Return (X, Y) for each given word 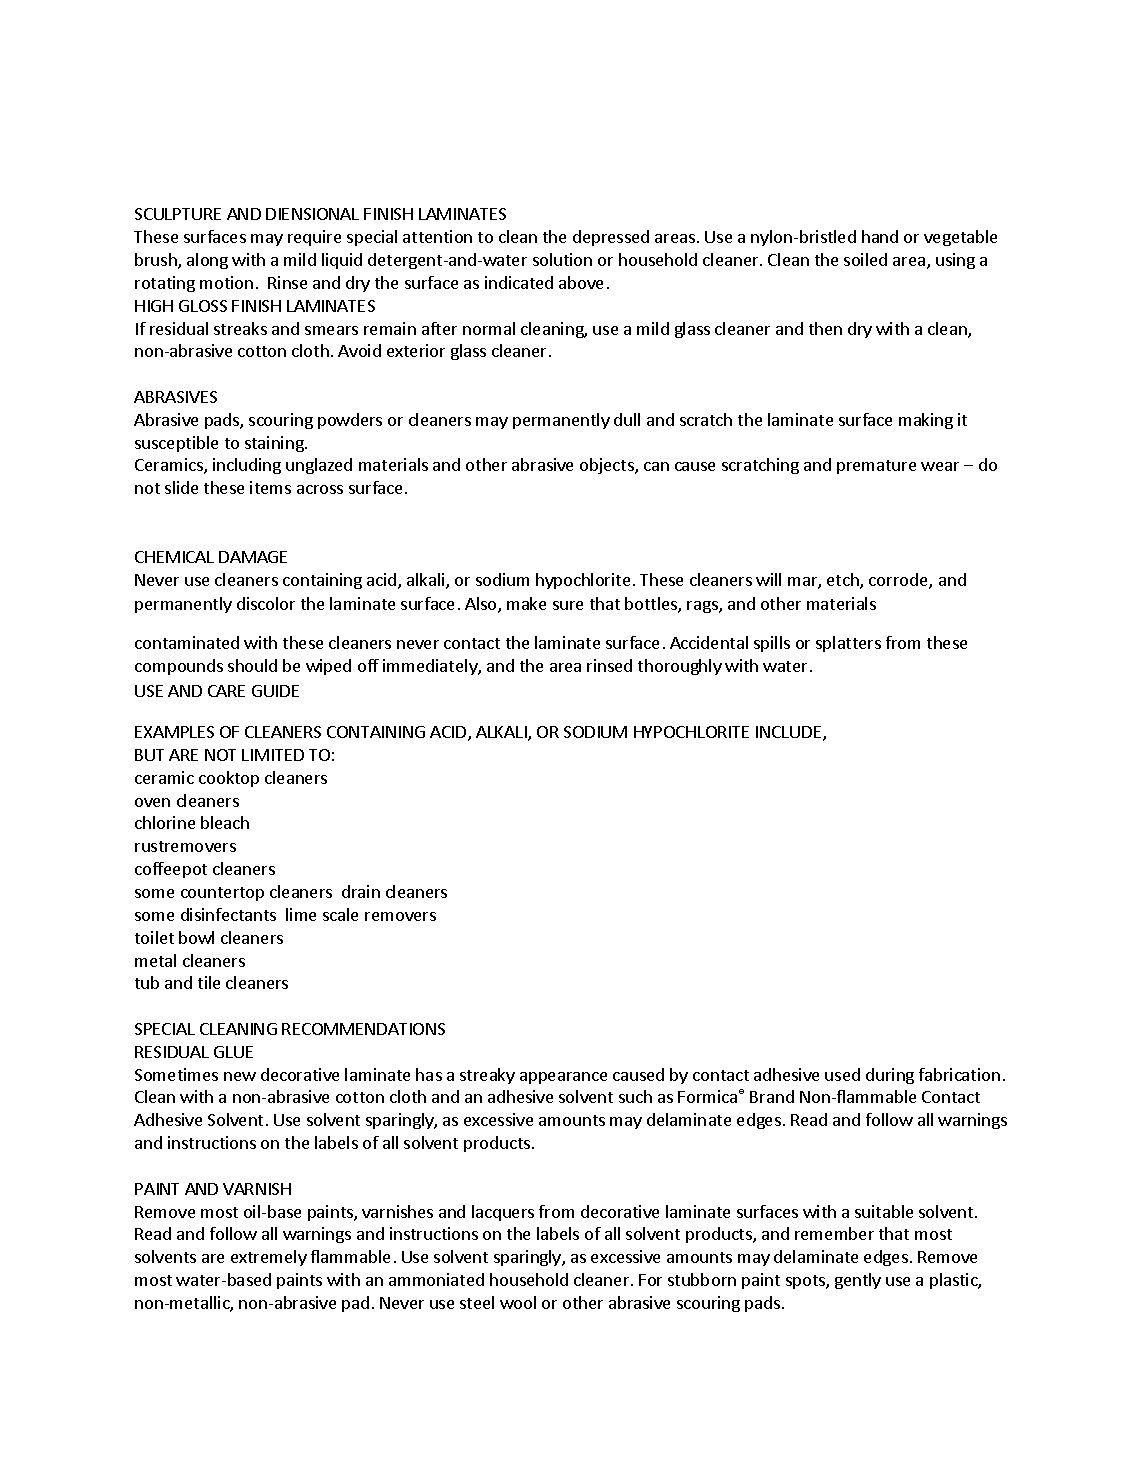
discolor (266, 603)
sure (568, 605)
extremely (269, 1258)
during (890, 1076)
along (207, 261)
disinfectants (228, 914)
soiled (865, 259)
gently (858, 1281)
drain (361, 891)
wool (518, 1302)
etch (844, 581)
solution (562, 259)
